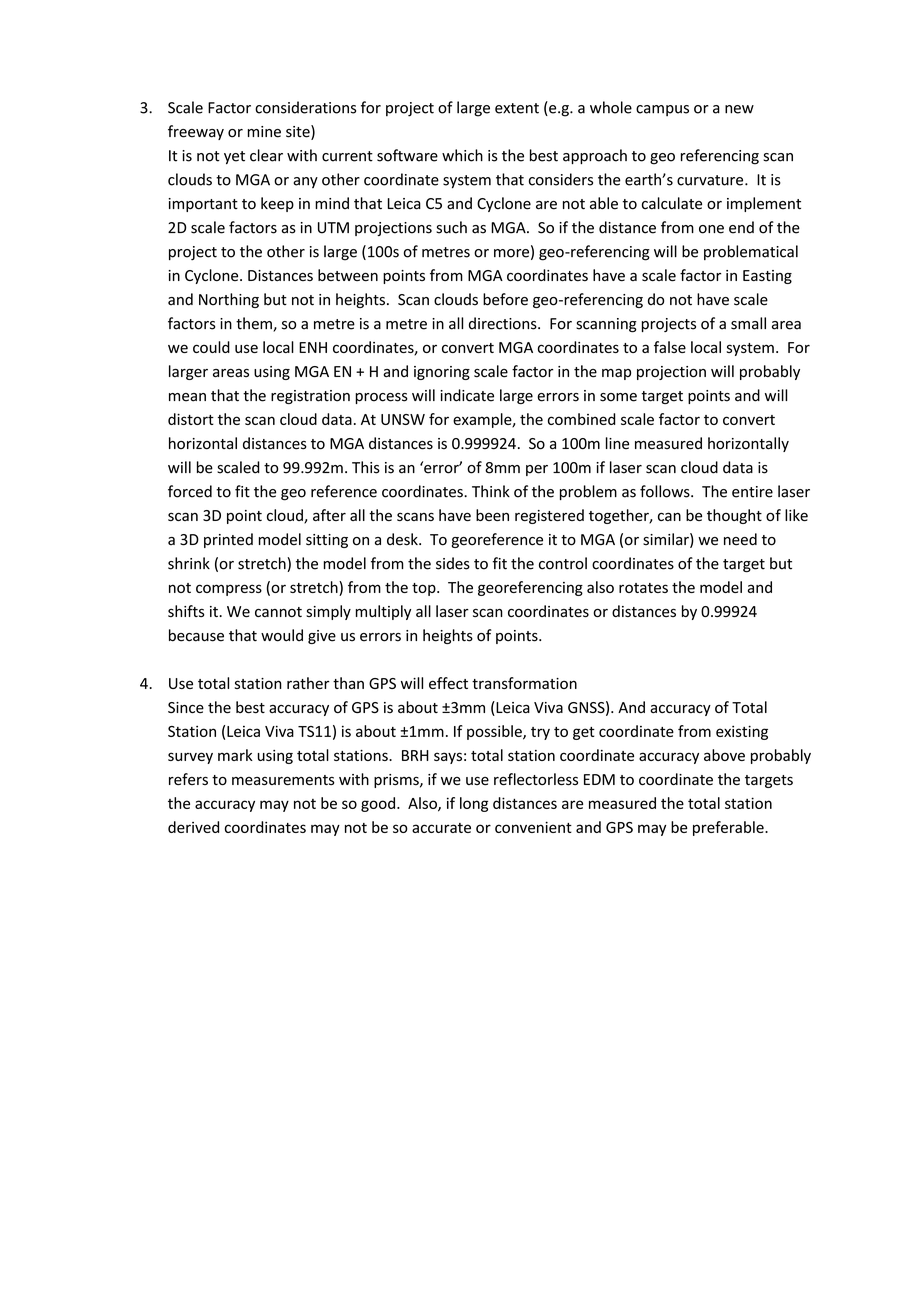 The height and width of the screenshot is (1308, 924). I want to click on measurements, so click(283, 780).
